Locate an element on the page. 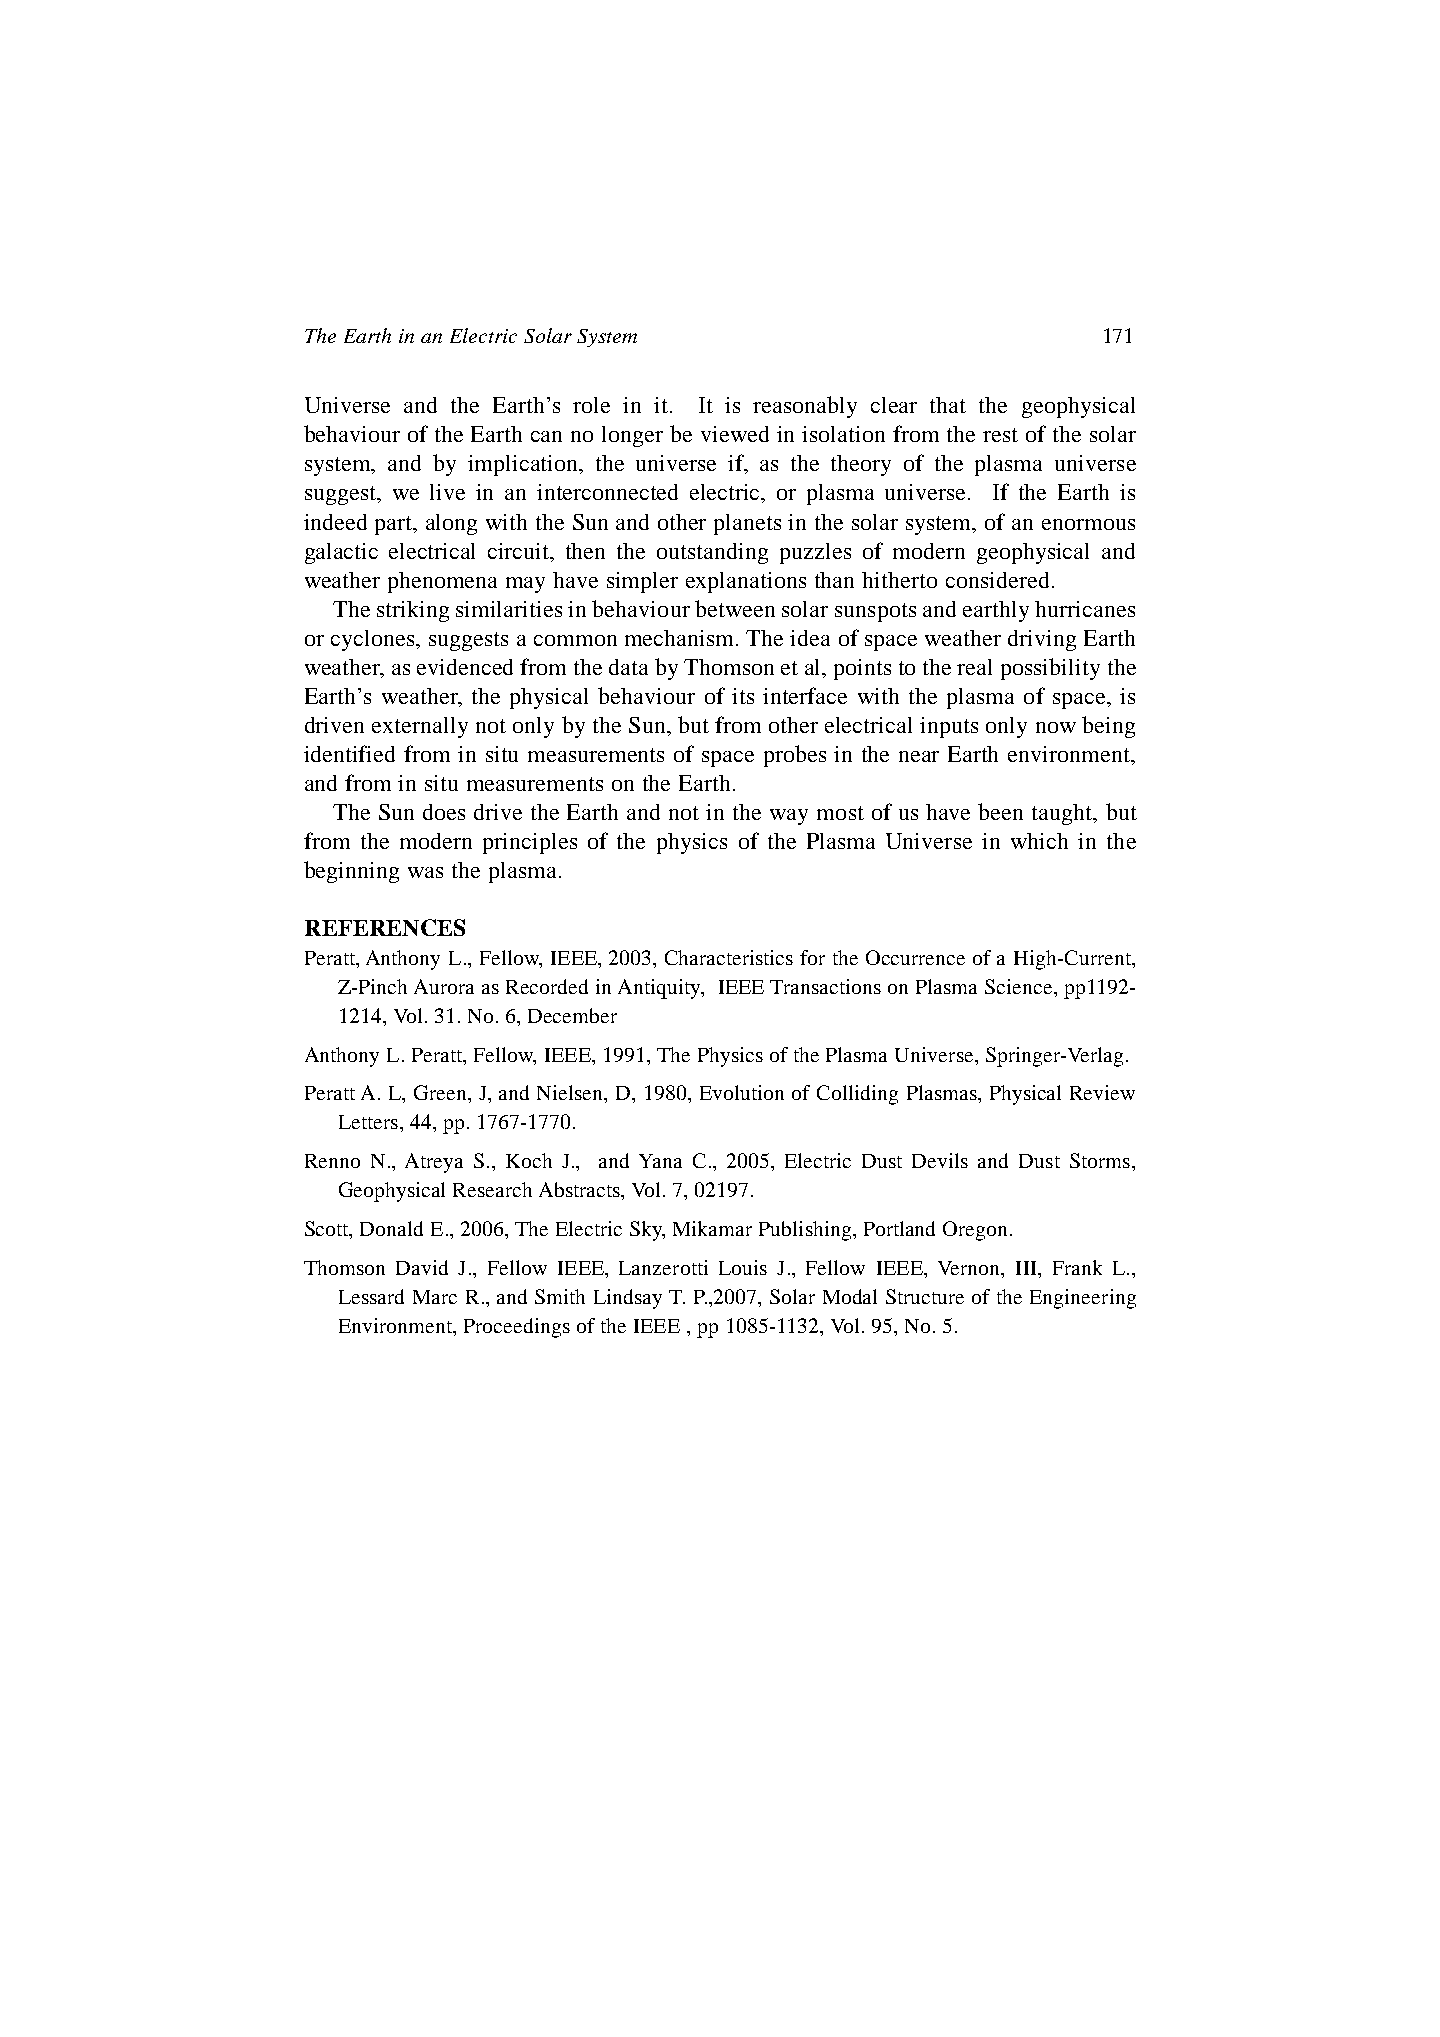 The width and height of the page is (1440, 2037). live is located at coordinates (447, 492).
